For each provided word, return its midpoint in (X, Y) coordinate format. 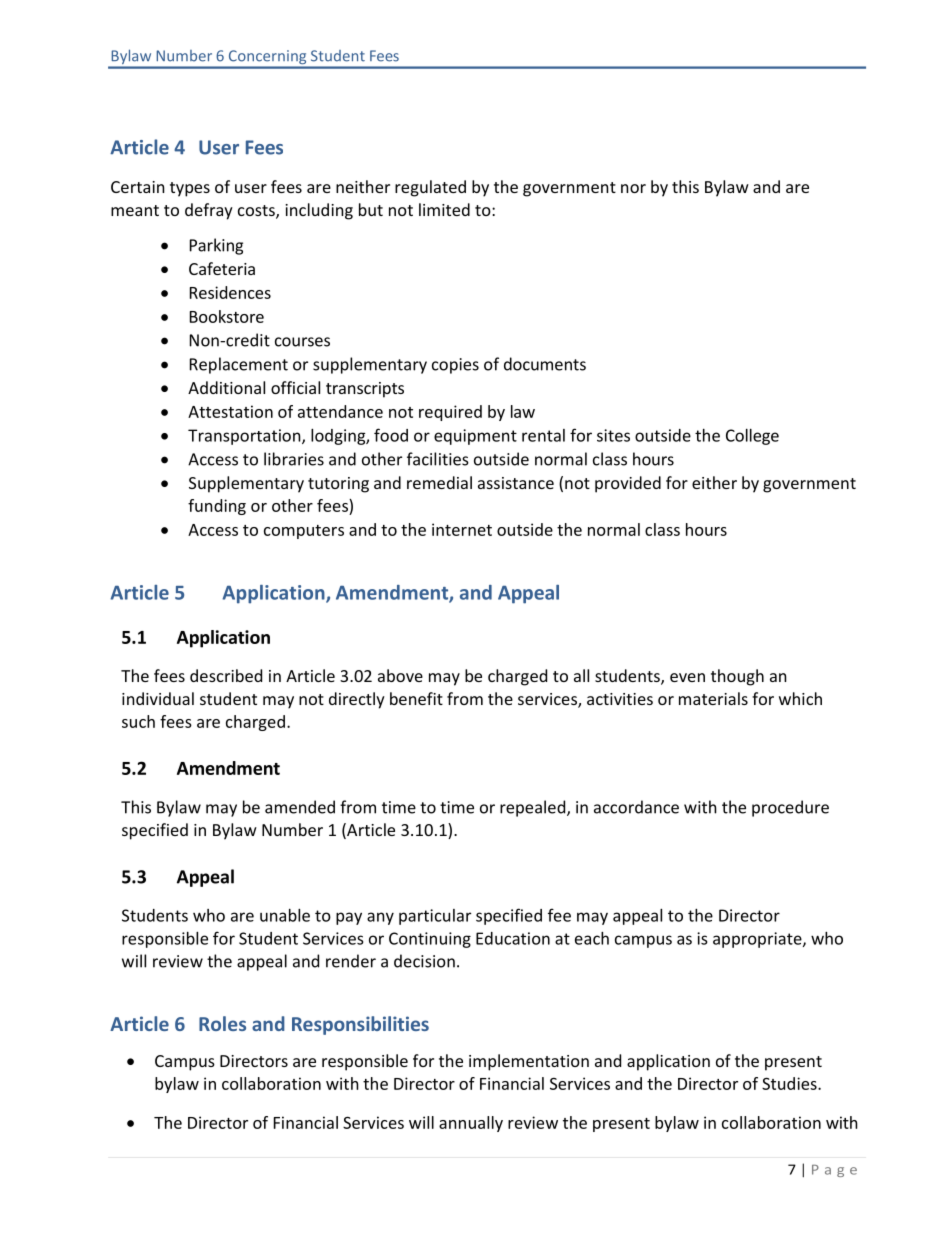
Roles (222, 1023)
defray (209, 211)
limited (444, 209)
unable (285, 915)
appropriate (758, 940)
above (400, 675)
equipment (475, 437)
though (737, 677)
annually (471, 1124)
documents (545, 364)
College (752, 437)
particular (435, 917)
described (226, 675)
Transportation (245, 437)
